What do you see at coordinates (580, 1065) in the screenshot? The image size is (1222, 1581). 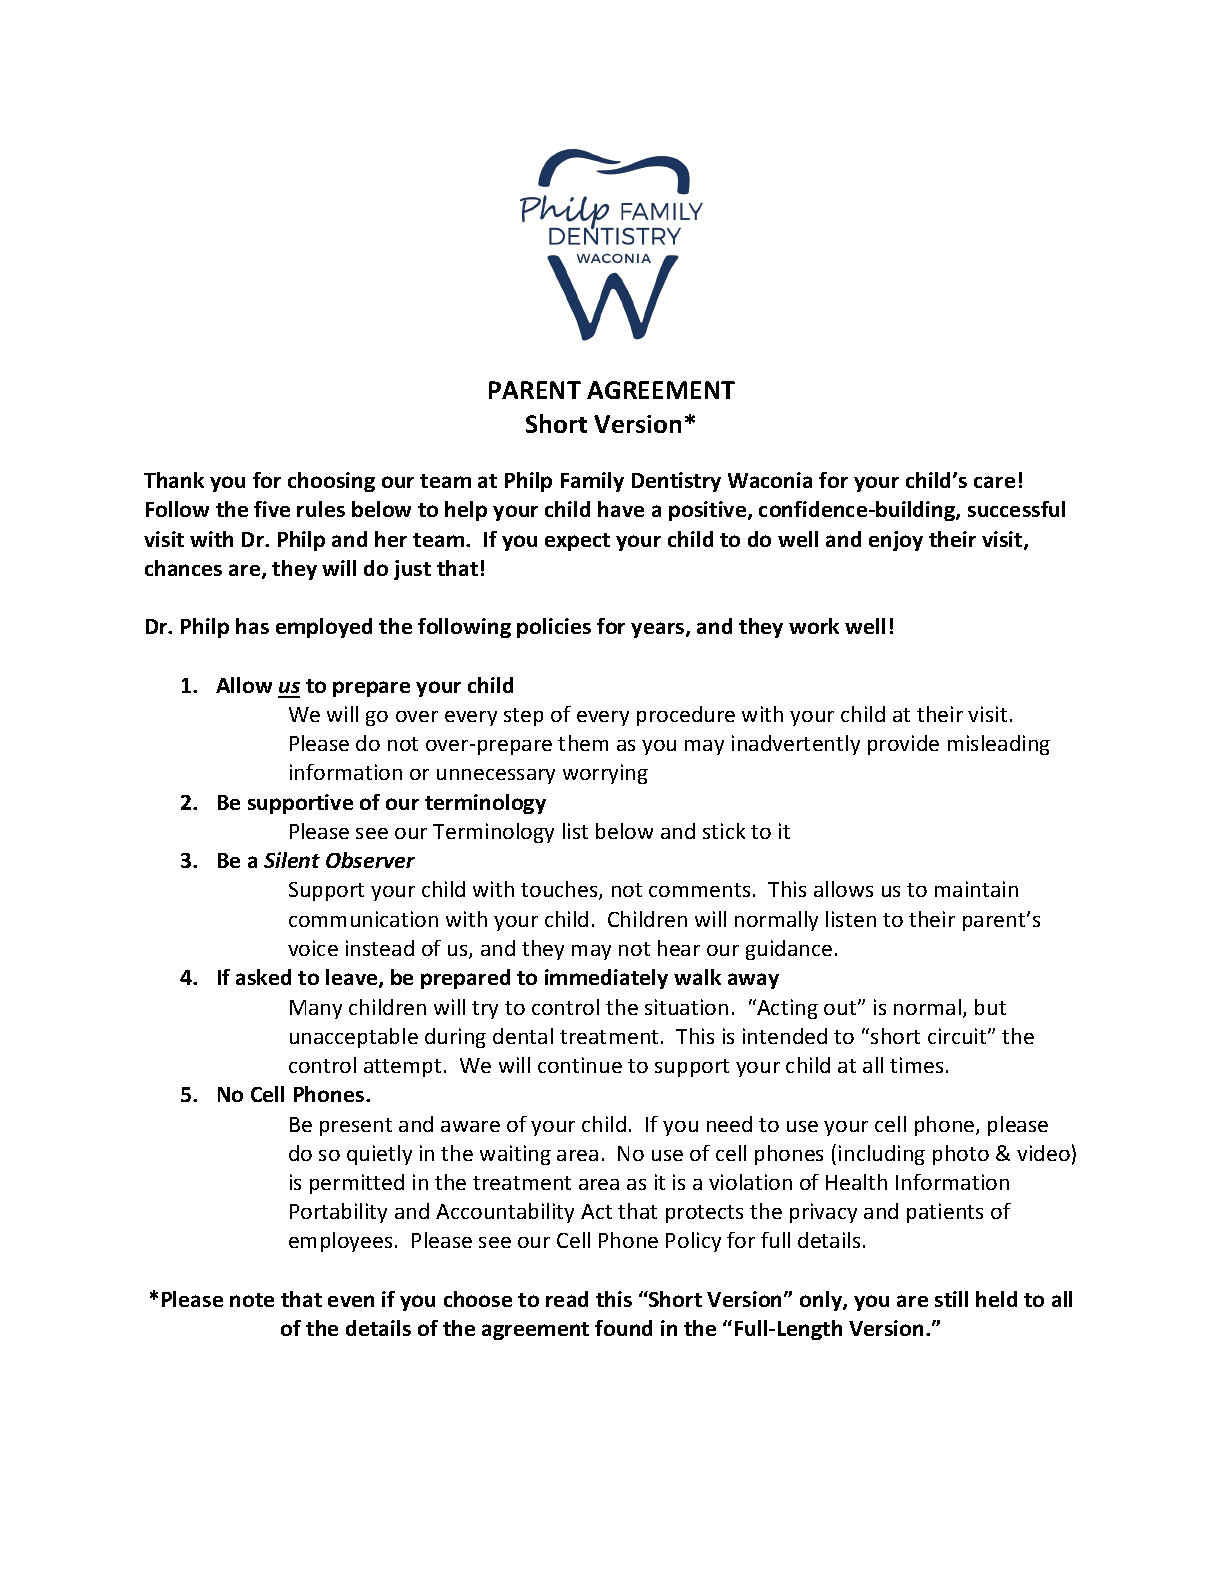 I see `continue` at bounding box center [580, 1065].
